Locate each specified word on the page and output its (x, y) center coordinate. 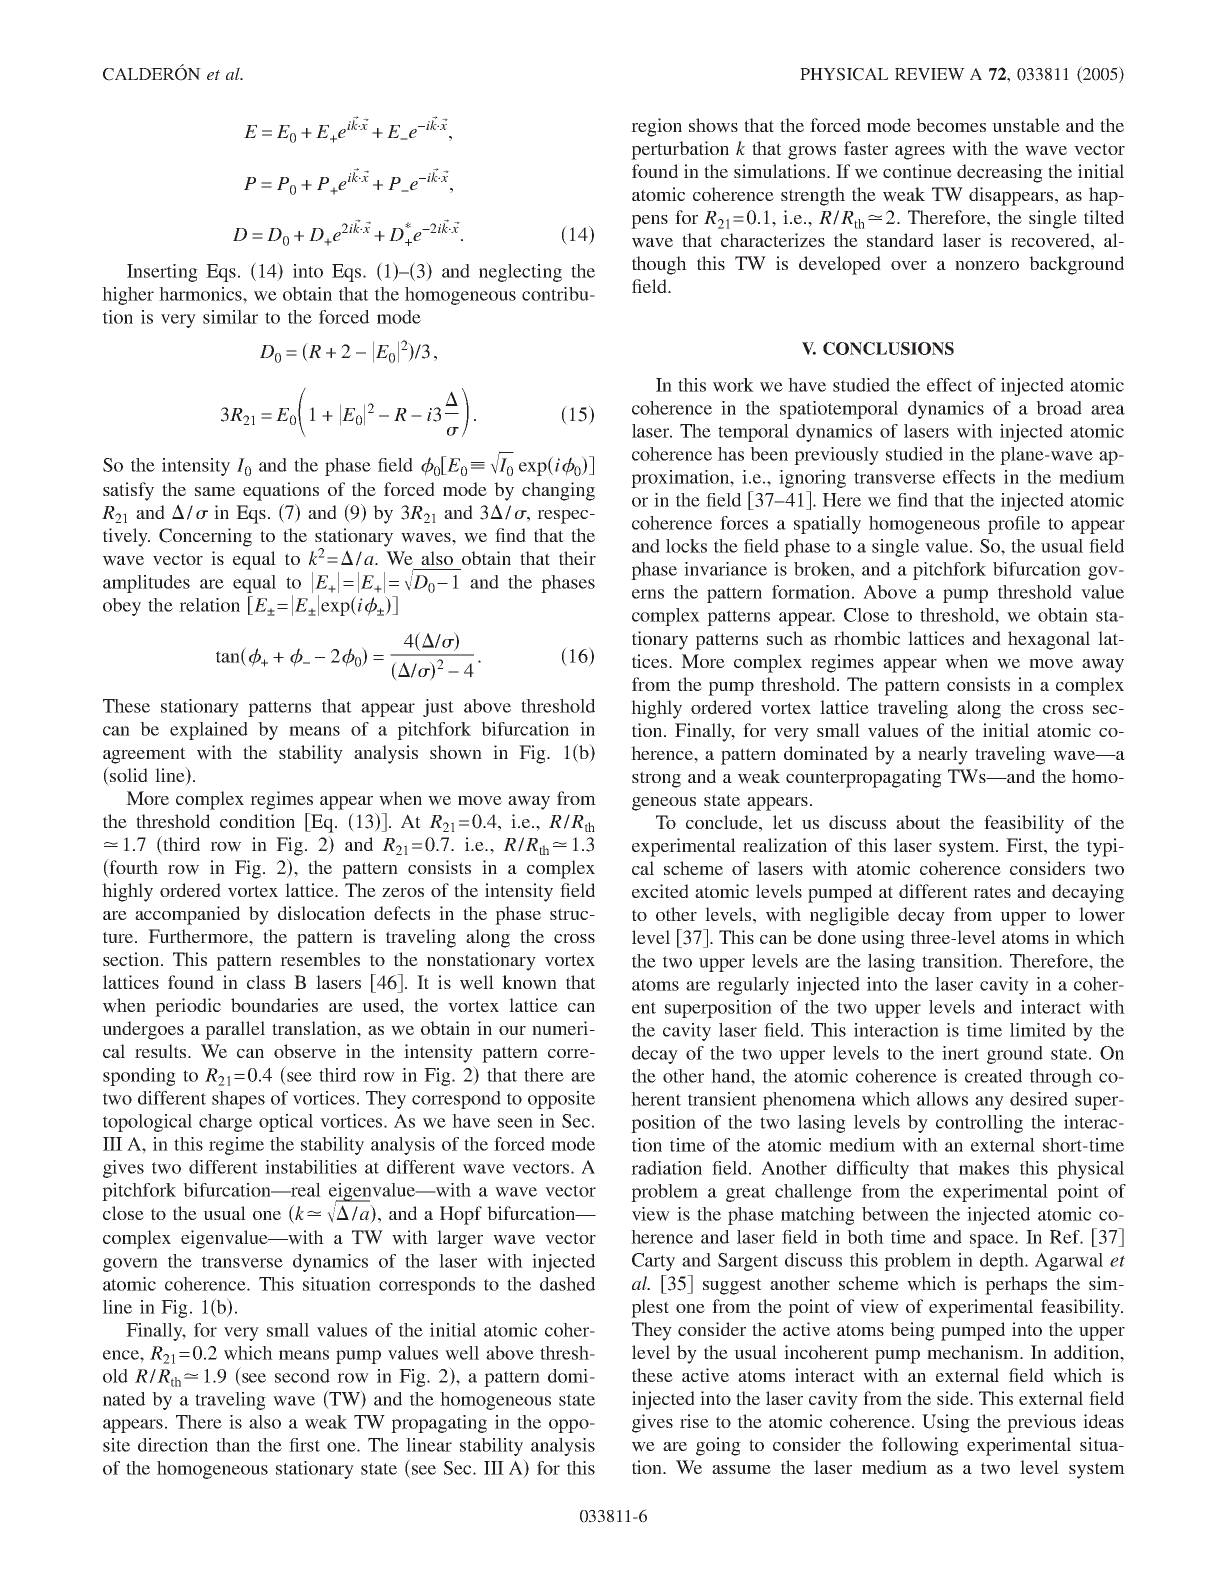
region (656, 127)
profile (1014, 525)
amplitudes (146, 584)
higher (128, 296)
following (920, 1446)
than (233, 1445)
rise (694, 1421)
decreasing (1000, 173)
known (529, 982)
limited (1038, 1030)
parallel (235, 1030)
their (577, 558)
